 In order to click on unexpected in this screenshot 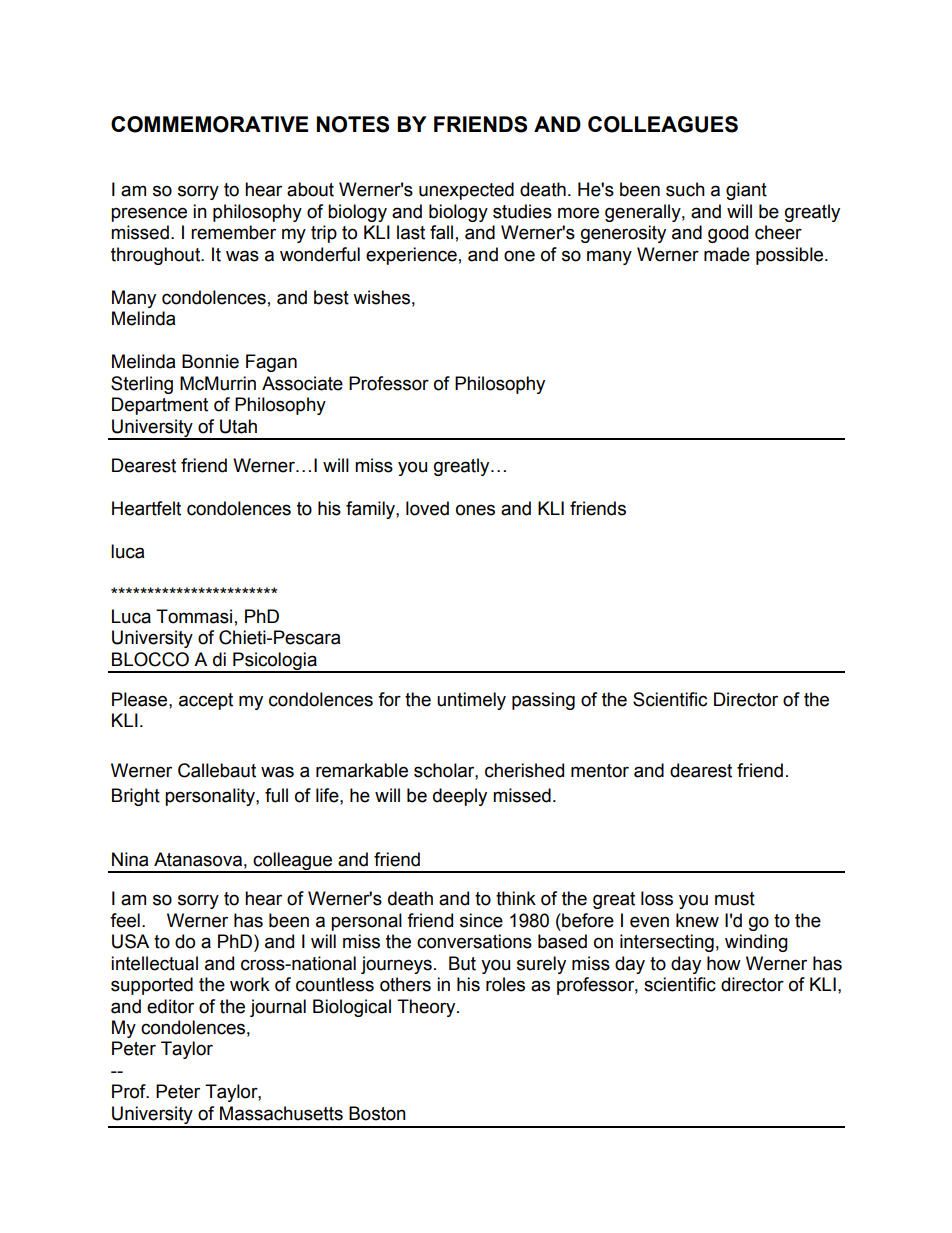, I will do `click(466, 191)`.
